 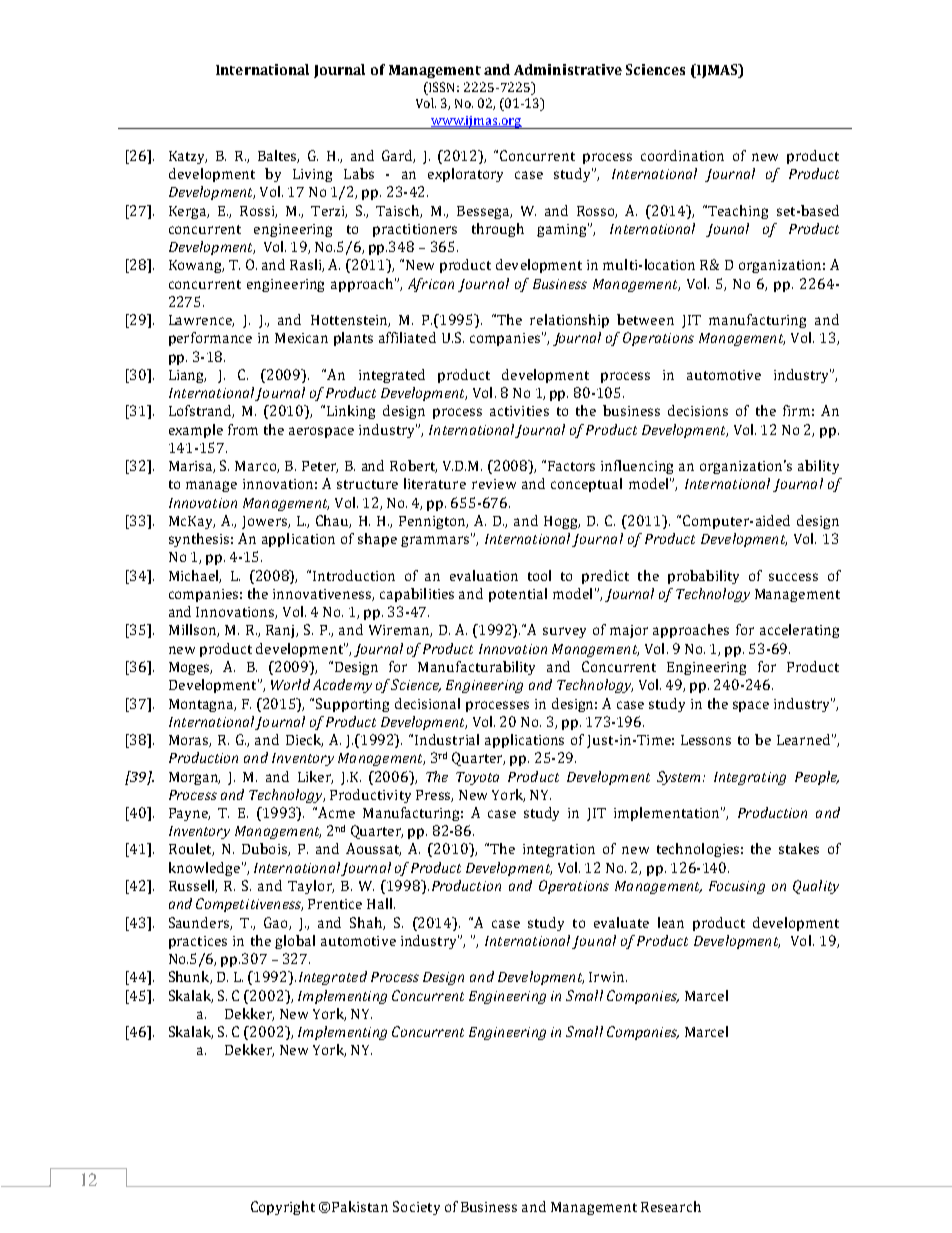 I want to click on Copyright, so click(x=283, y=1208).
